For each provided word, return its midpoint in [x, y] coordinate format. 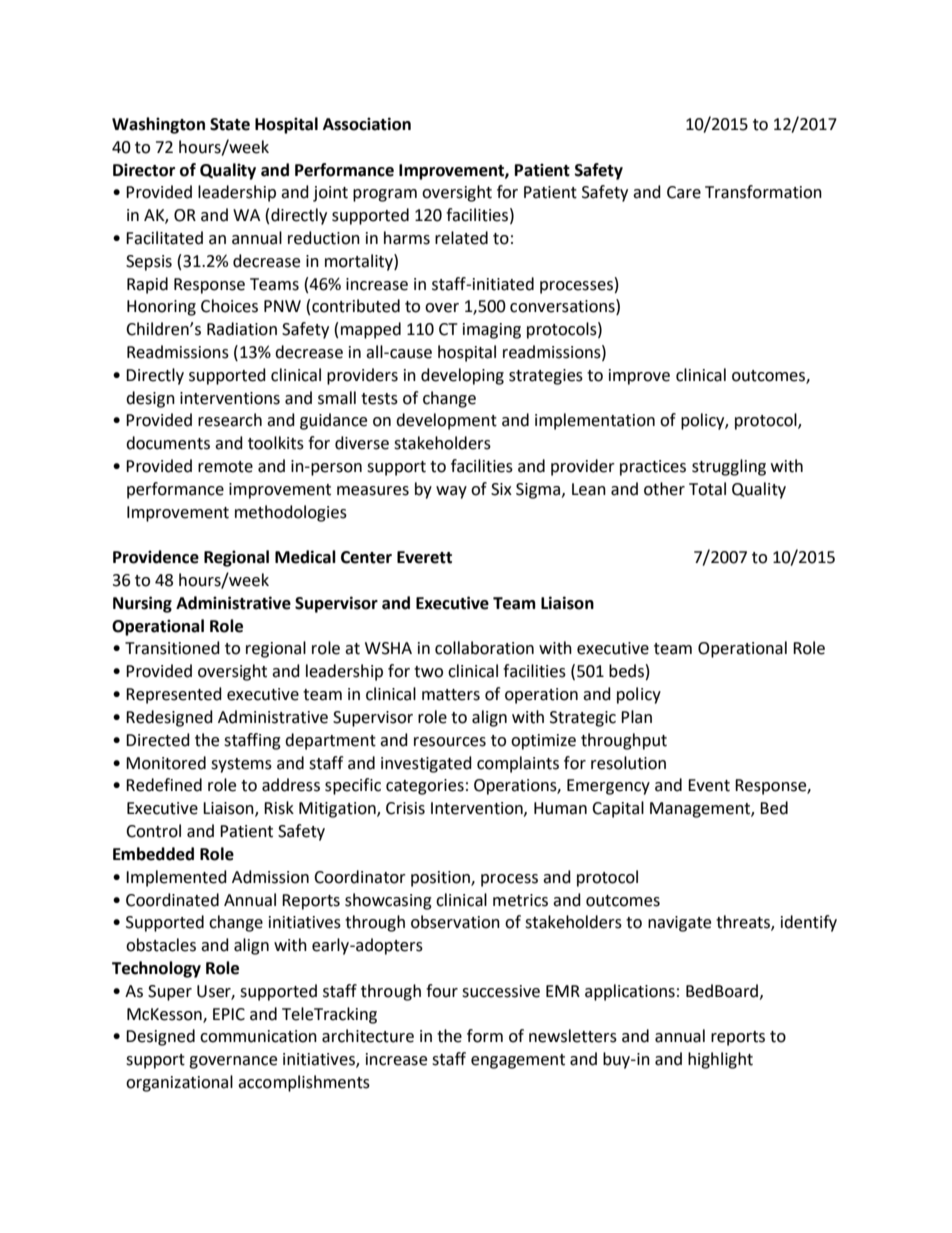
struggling [729, 467]
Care [684, 192]
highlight [720, 1060]
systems [241, 765]
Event [709, 785]
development [446, 421]
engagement [518, 1061]
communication [258, 1036]
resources [450, 742]
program [385, 195]
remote [225, 467]
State [230, 124]
